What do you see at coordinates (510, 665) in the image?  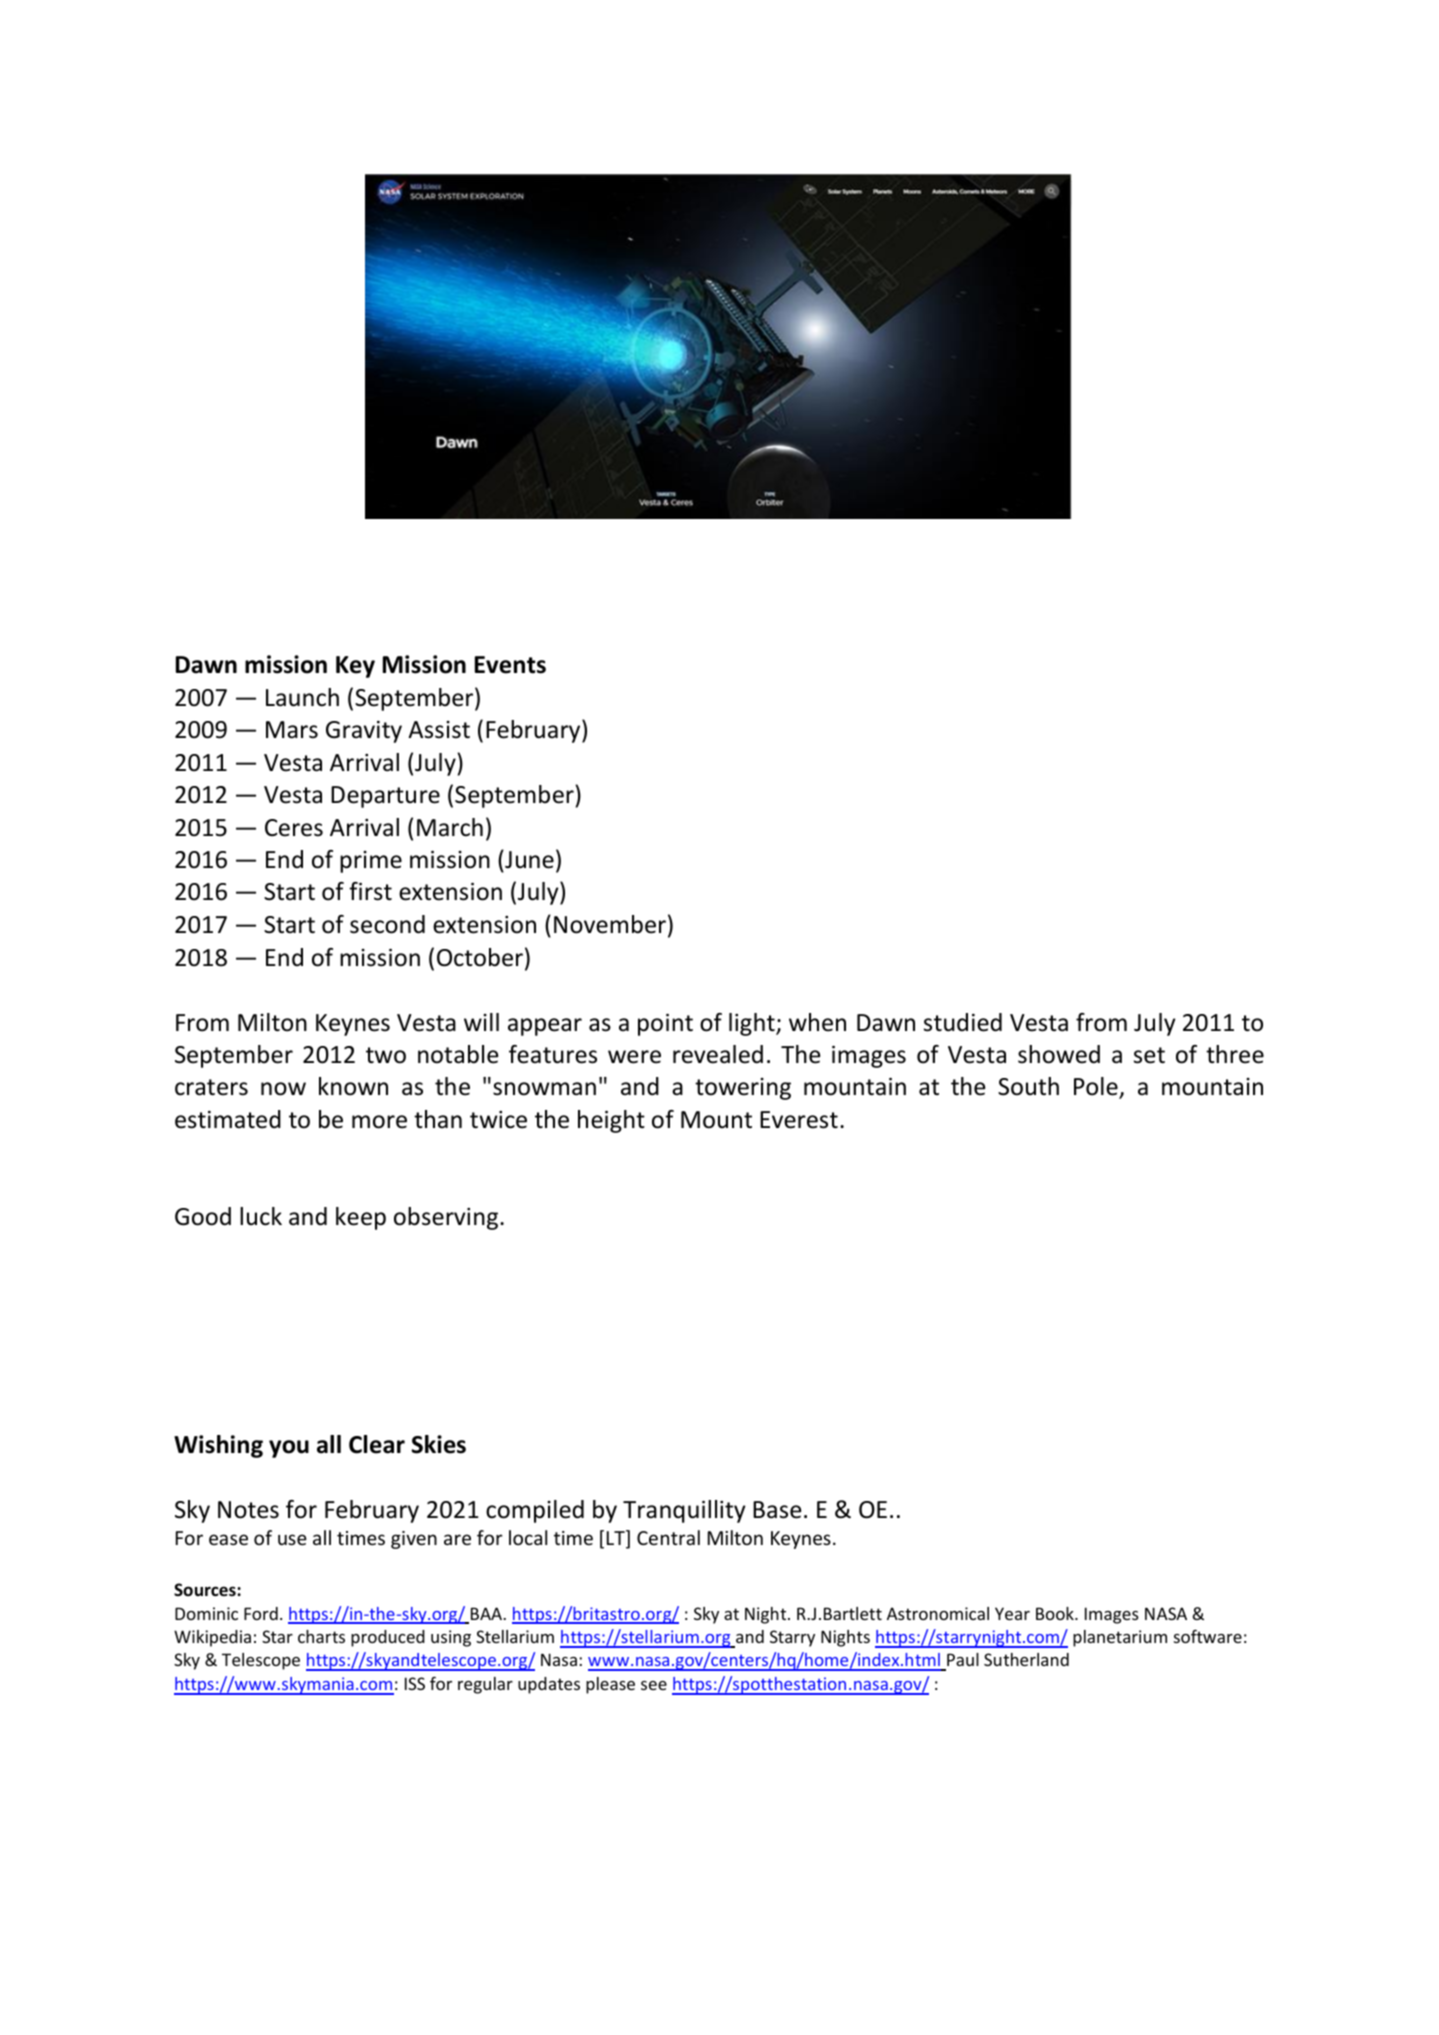 I see `Events` at bounding box center [510, 665].
